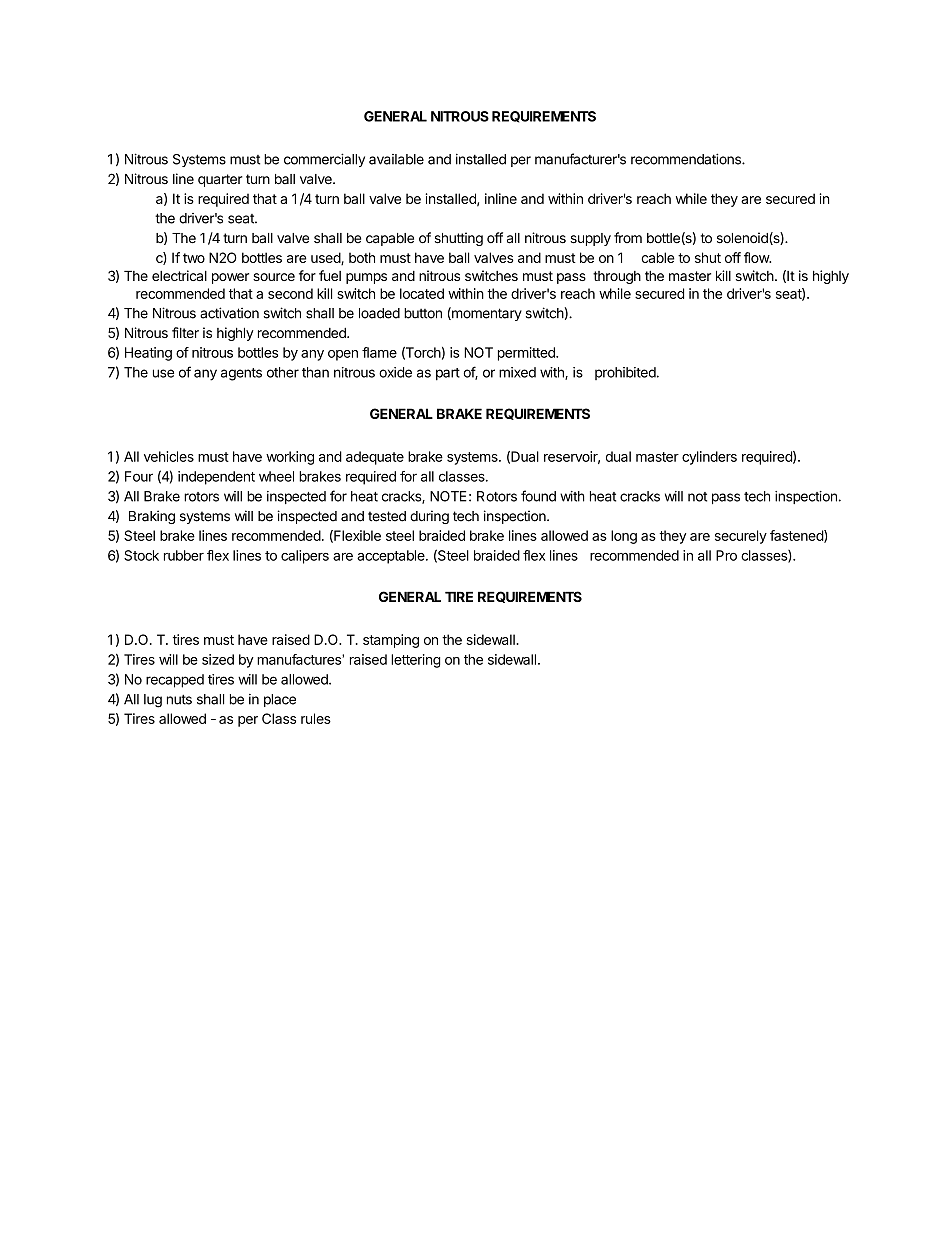  I want to click on quarter, so click(220, 180).
